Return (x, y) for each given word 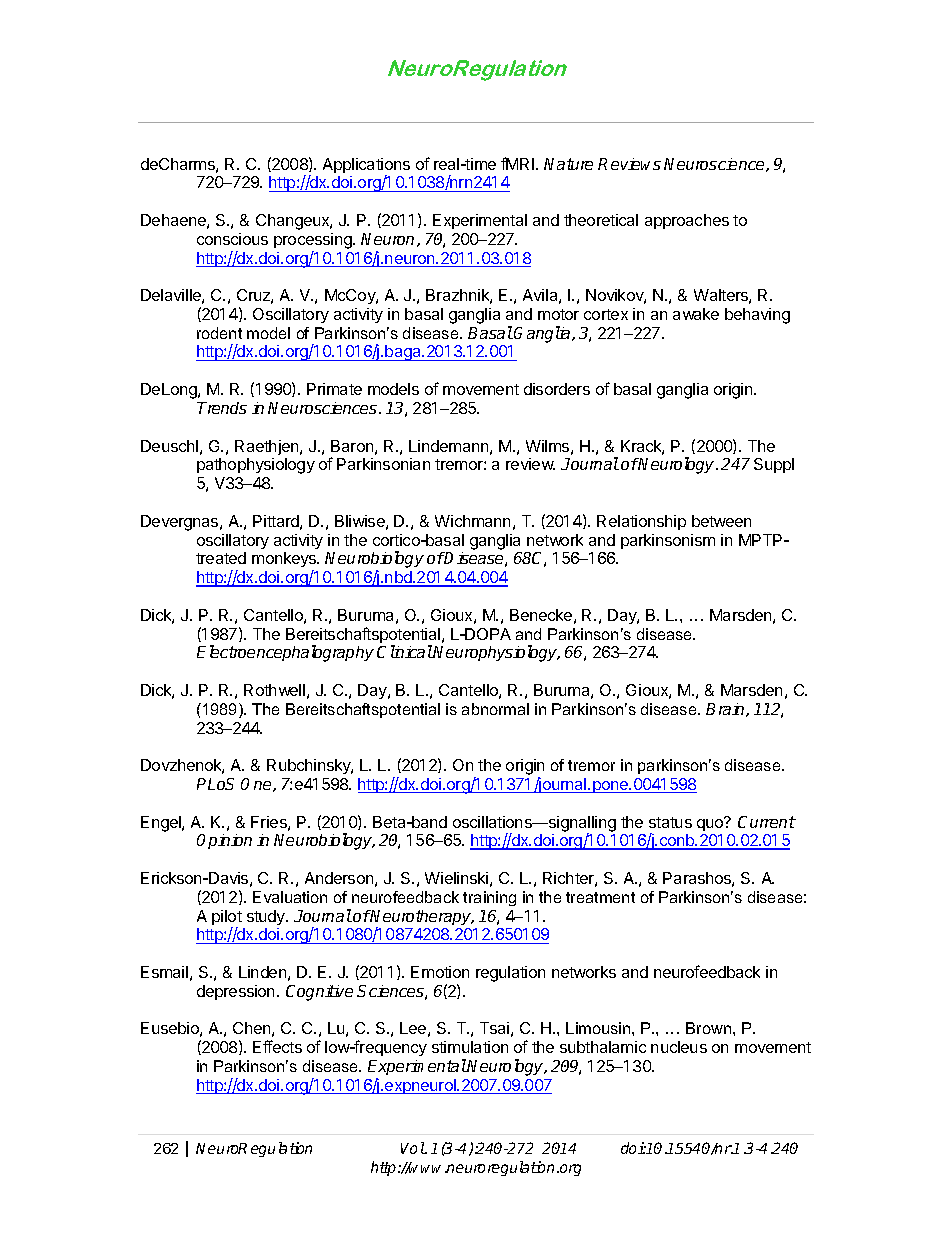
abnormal (495, 709)
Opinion (224, 841)
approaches (687, 221)
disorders (557, 389)
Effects (277, 1046)
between (721, 521)
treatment (600, 897)
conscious (232, 239)
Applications (366, 167)
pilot (227, 919)
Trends (222, 408)
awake (696, 314)
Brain (726, 710)
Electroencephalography (285, 653)
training (489, 898)
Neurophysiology (496, 653)
